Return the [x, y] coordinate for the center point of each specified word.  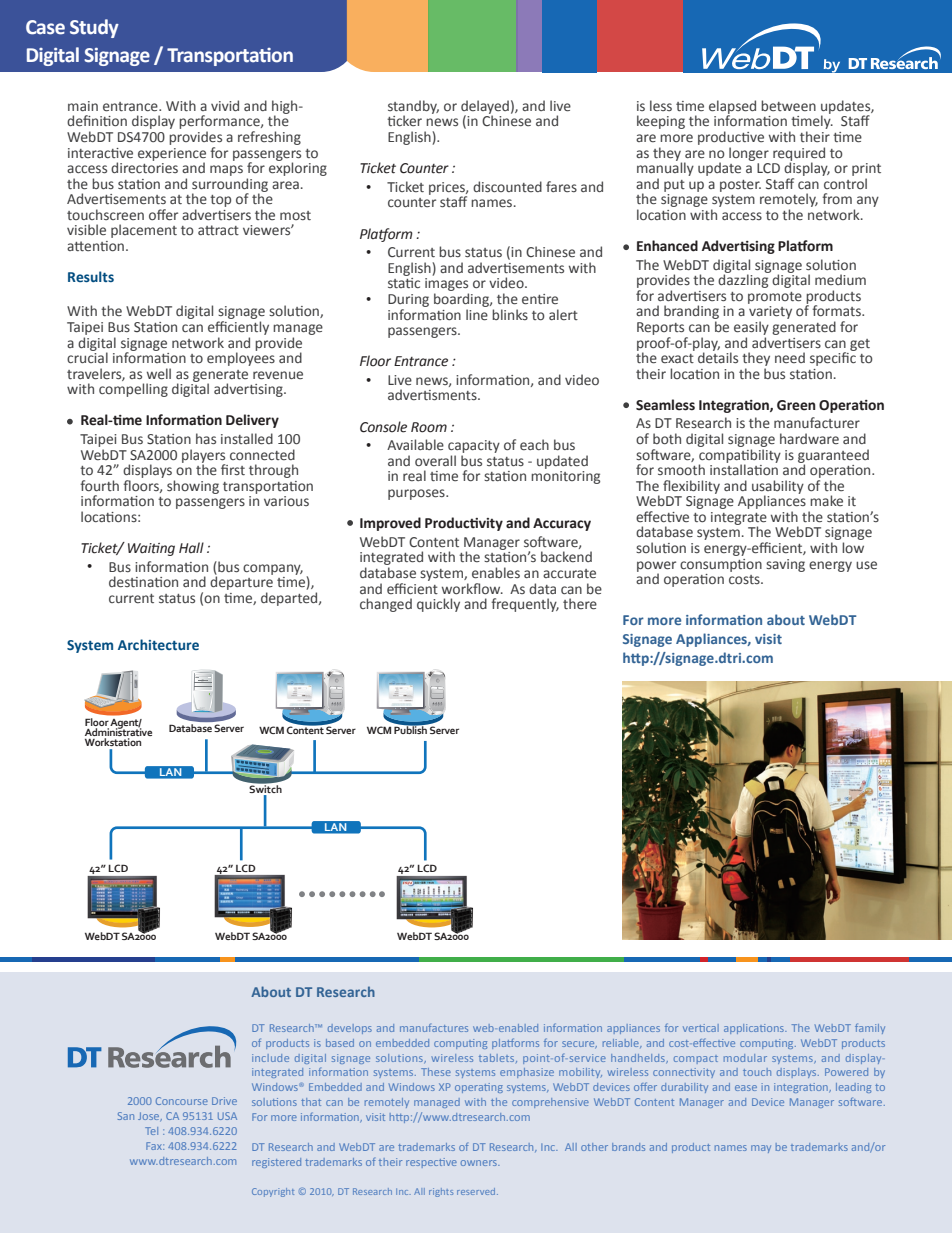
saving [785, 565]
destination [143, 582]
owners [480, 1163]
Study [94, 28]
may [761, 1149]
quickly [438, 605]
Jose [150, 1116]
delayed [485, 108]
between [788, 105]
